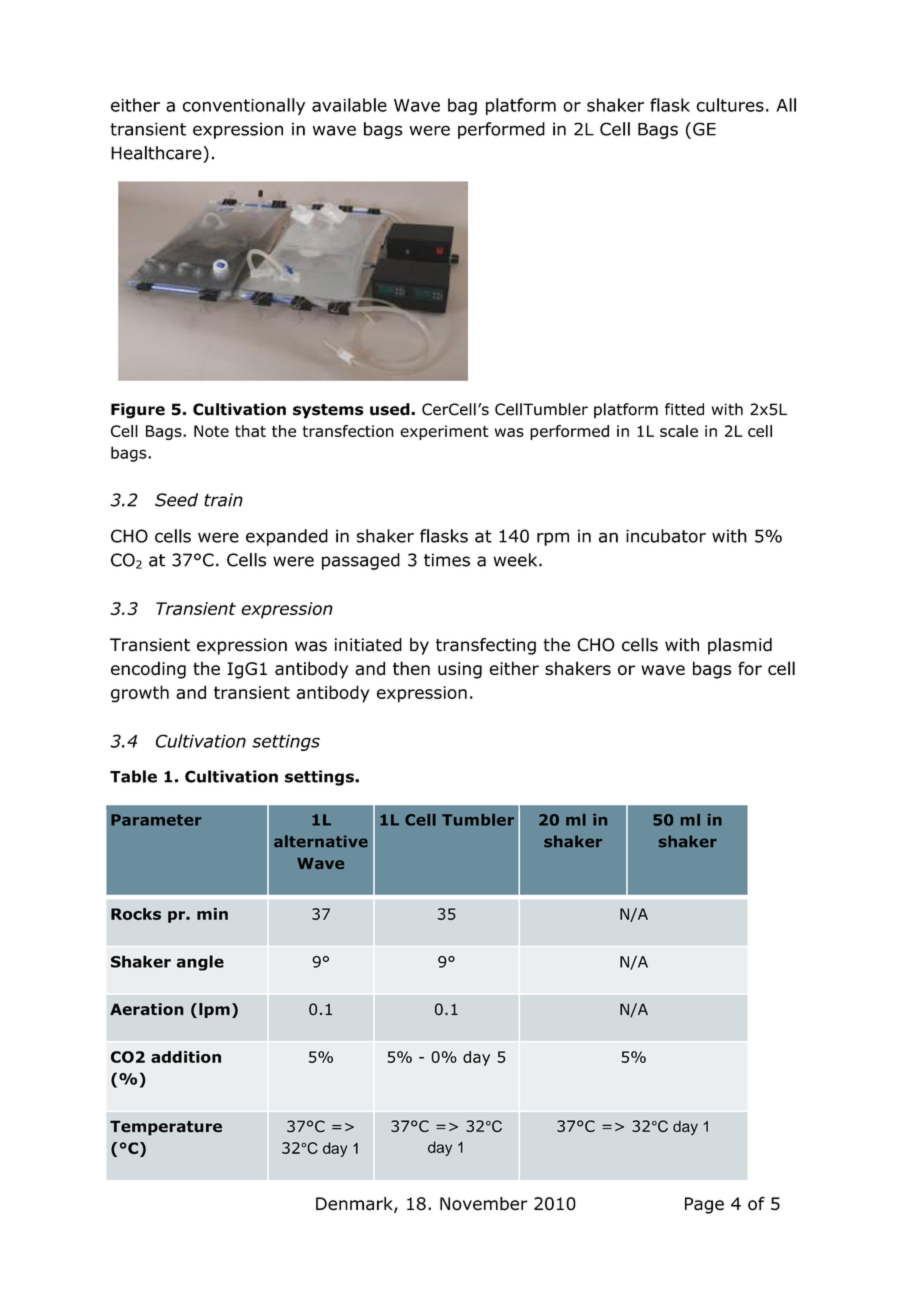 This screenshot has height=1308, width=924. What do you see at coordinates (444, 432) in the screenshot?
I see `experiment` at bounding box center [444, 432].
